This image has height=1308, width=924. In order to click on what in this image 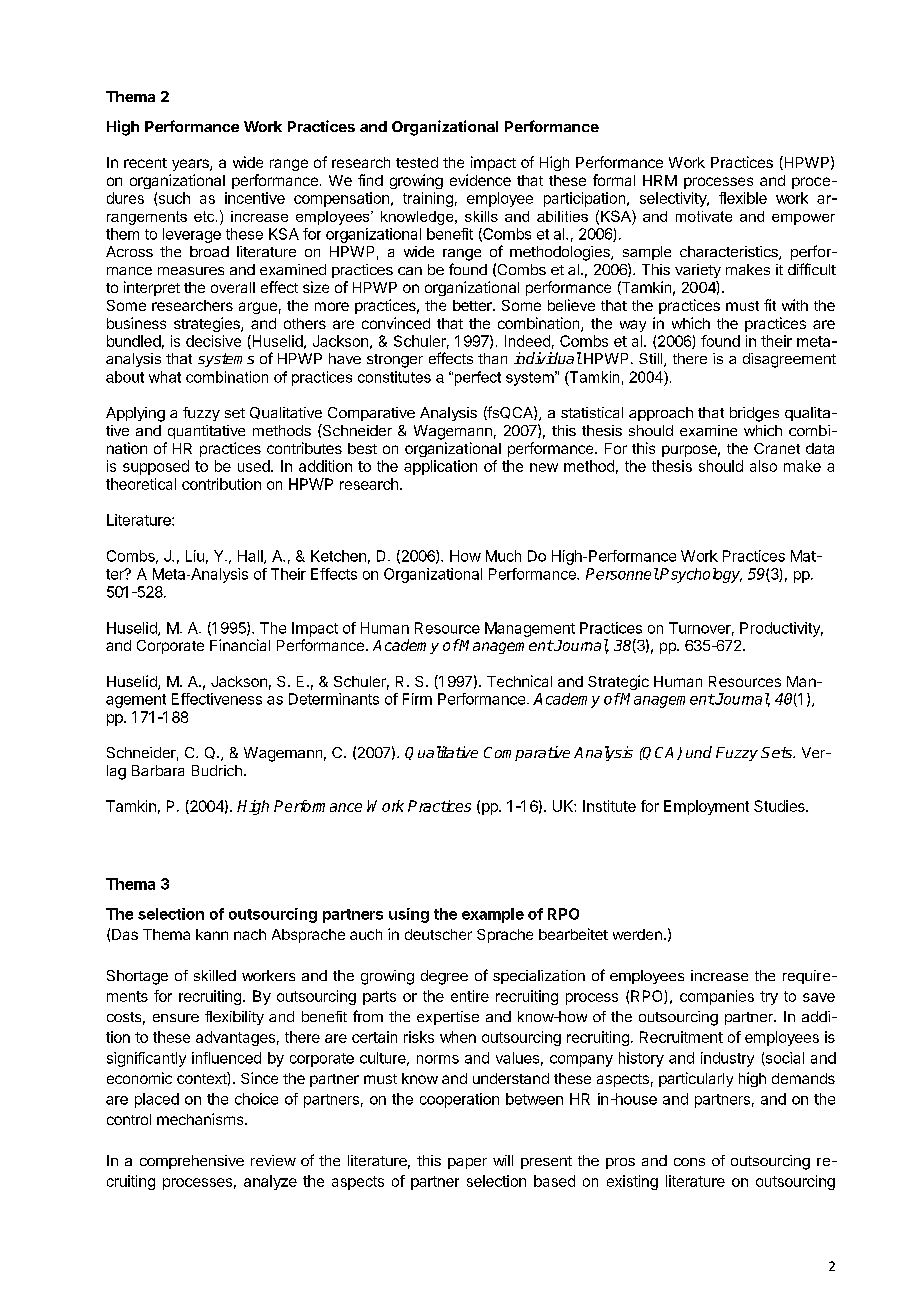, I will do `click(165, 377)`.
